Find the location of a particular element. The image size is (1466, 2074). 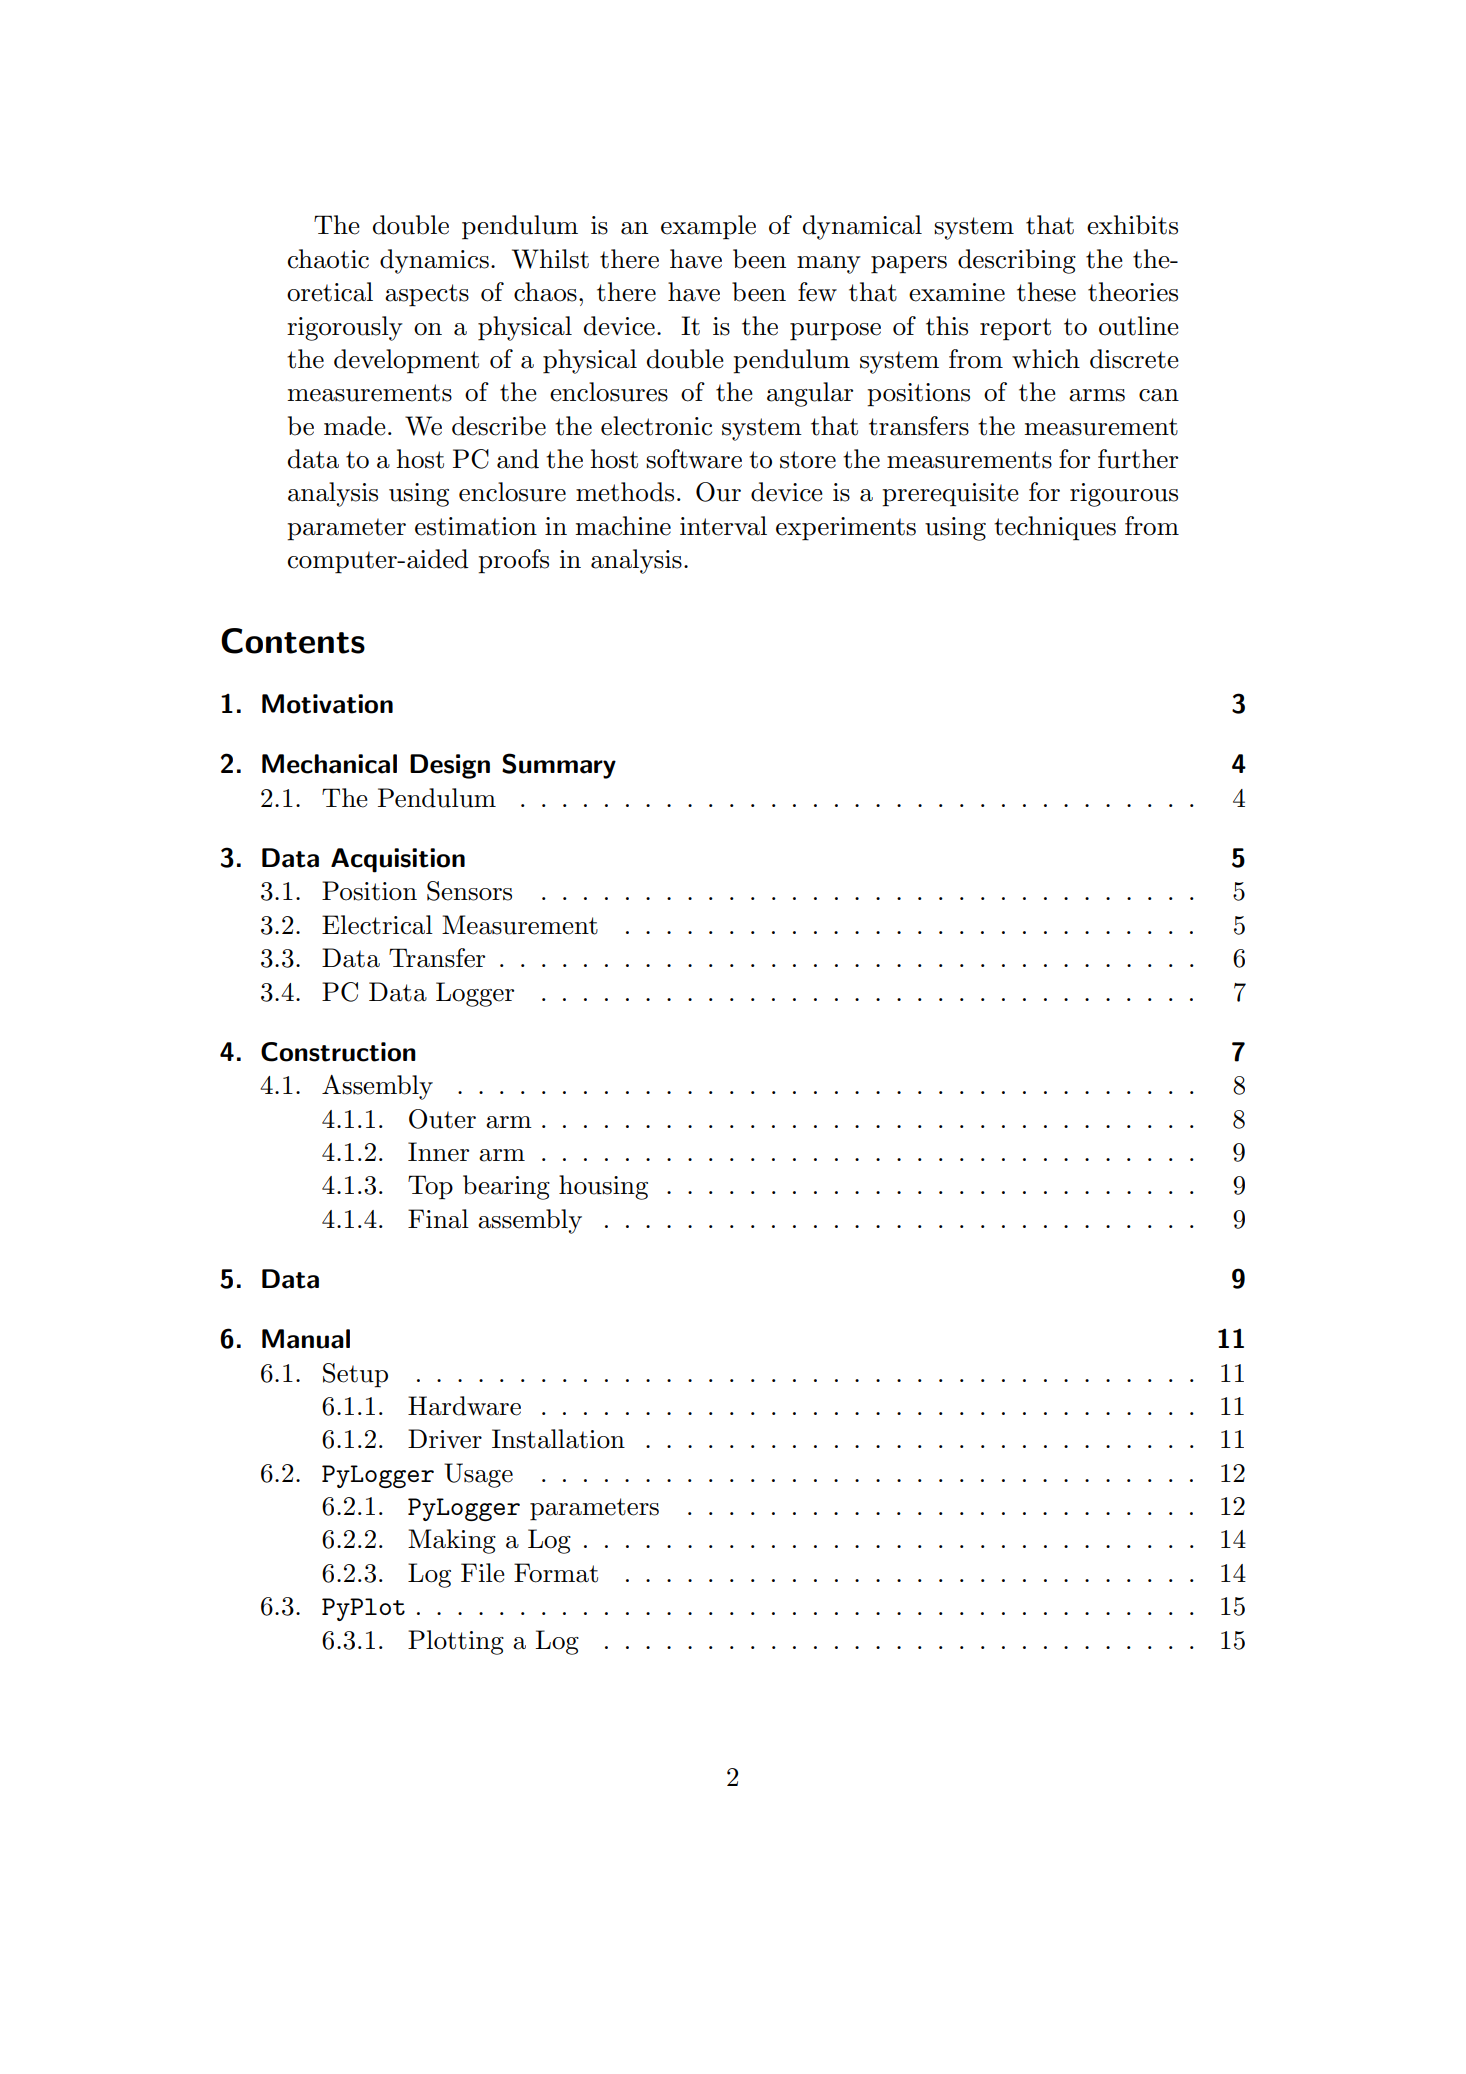

Format is located at coordinates (556, 1573).
